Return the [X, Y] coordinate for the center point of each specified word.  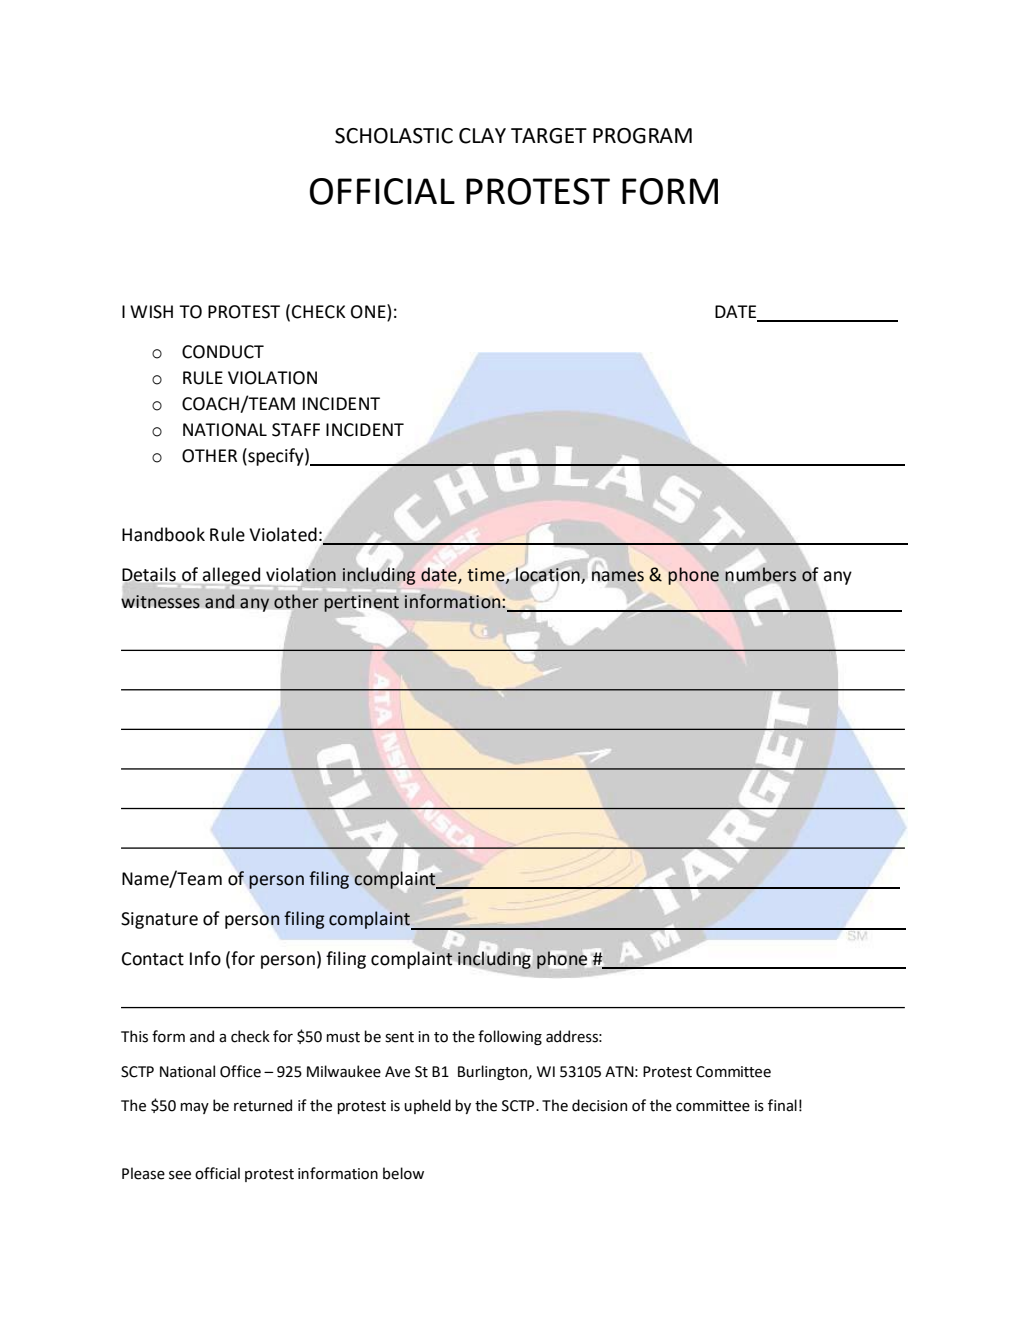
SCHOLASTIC [394, 136]
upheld [427, 1106]
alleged [232, 577]
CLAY [482, 136]
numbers [760, 573]
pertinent [361, 603]
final [782, 1105]
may [194, 1108]
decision [599, 1105]
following [510, 1037]
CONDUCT [223, 352]
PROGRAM [642, 136]
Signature [159, 920]
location [548, 574]
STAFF [296, 430]
